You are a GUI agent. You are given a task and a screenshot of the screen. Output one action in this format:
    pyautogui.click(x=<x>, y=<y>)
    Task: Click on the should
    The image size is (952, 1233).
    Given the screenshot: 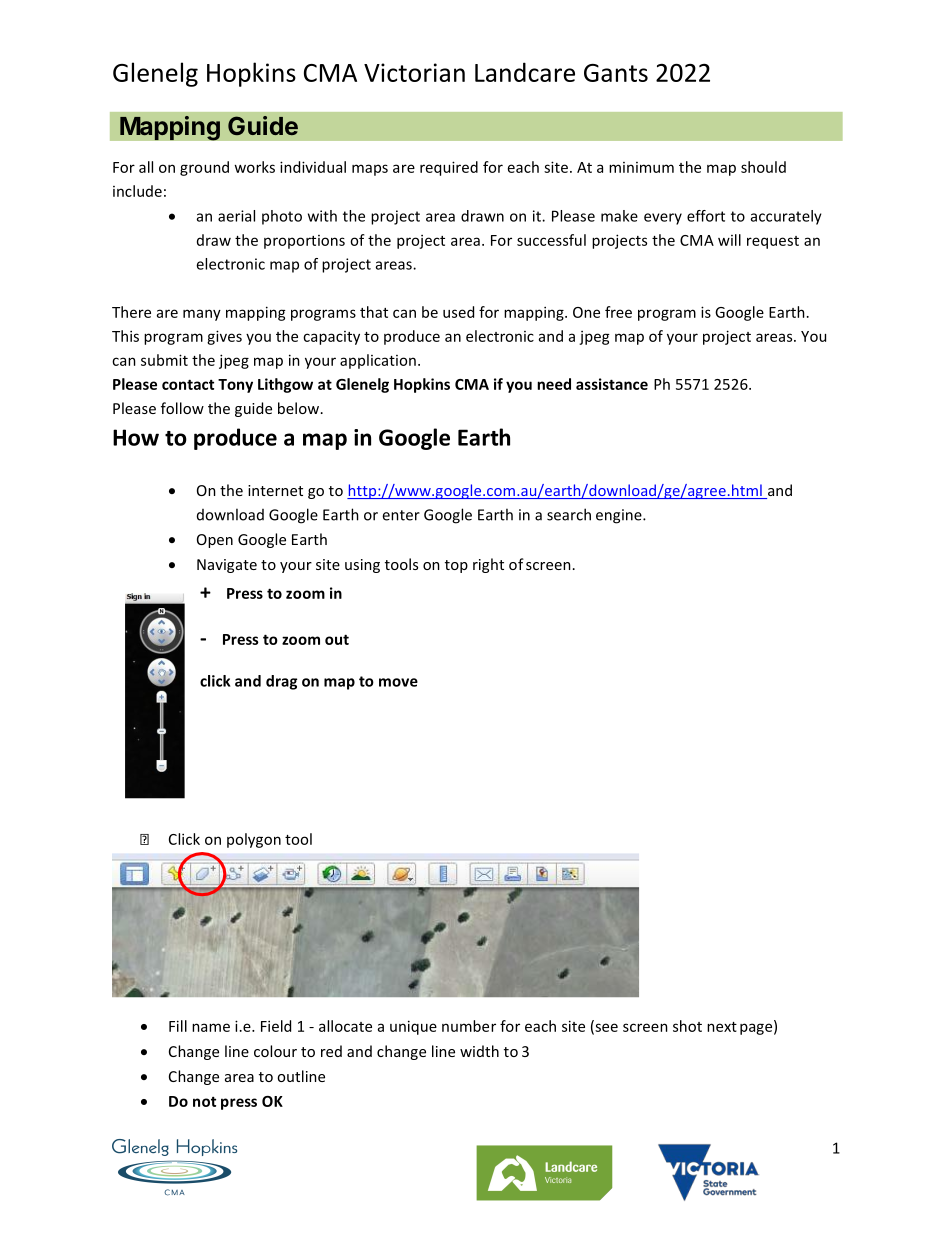 What is the action you would take?
    pyautogui.click(x=763, y=167)
